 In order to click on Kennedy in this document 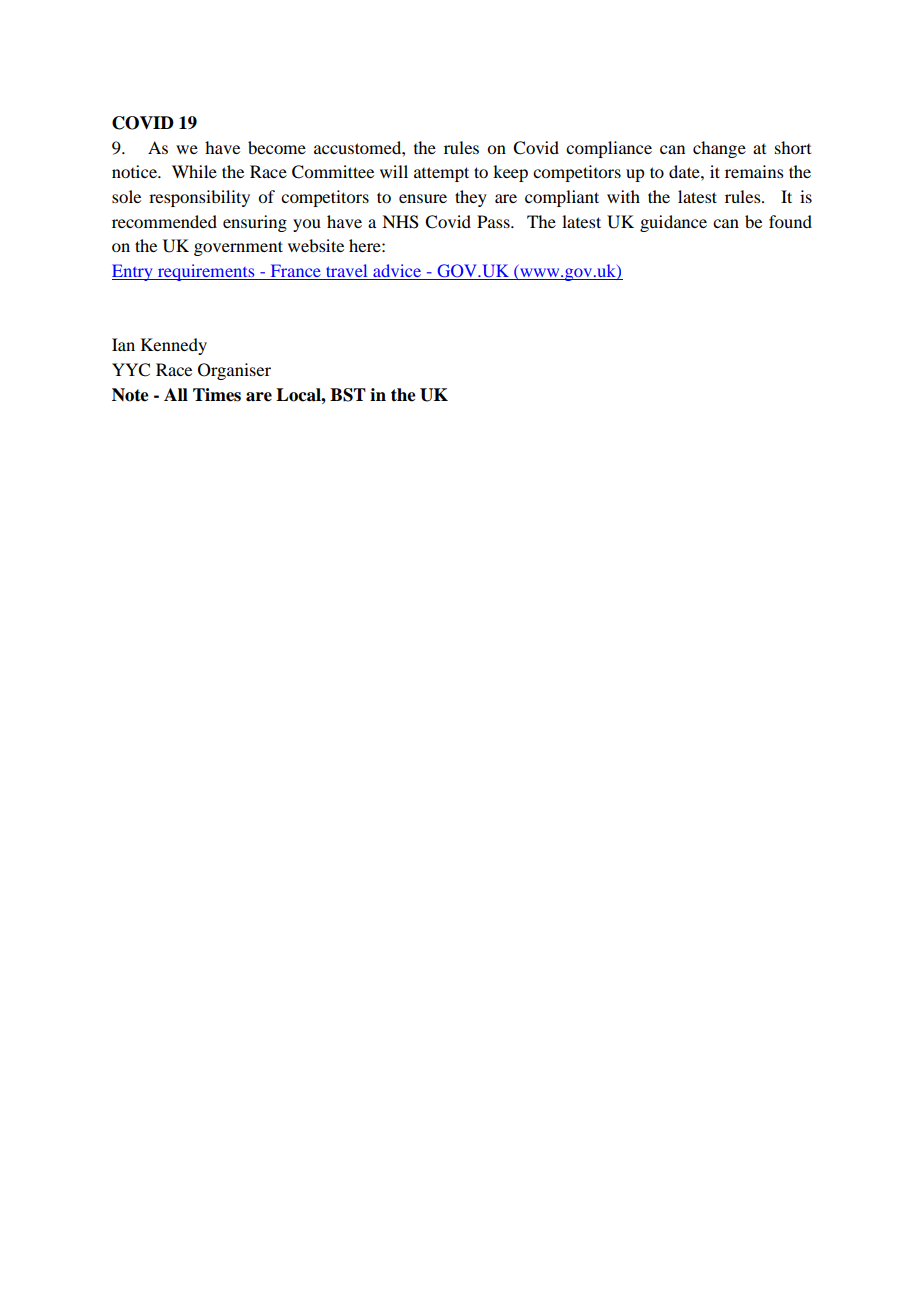, I will do `click(174, 346)`.
